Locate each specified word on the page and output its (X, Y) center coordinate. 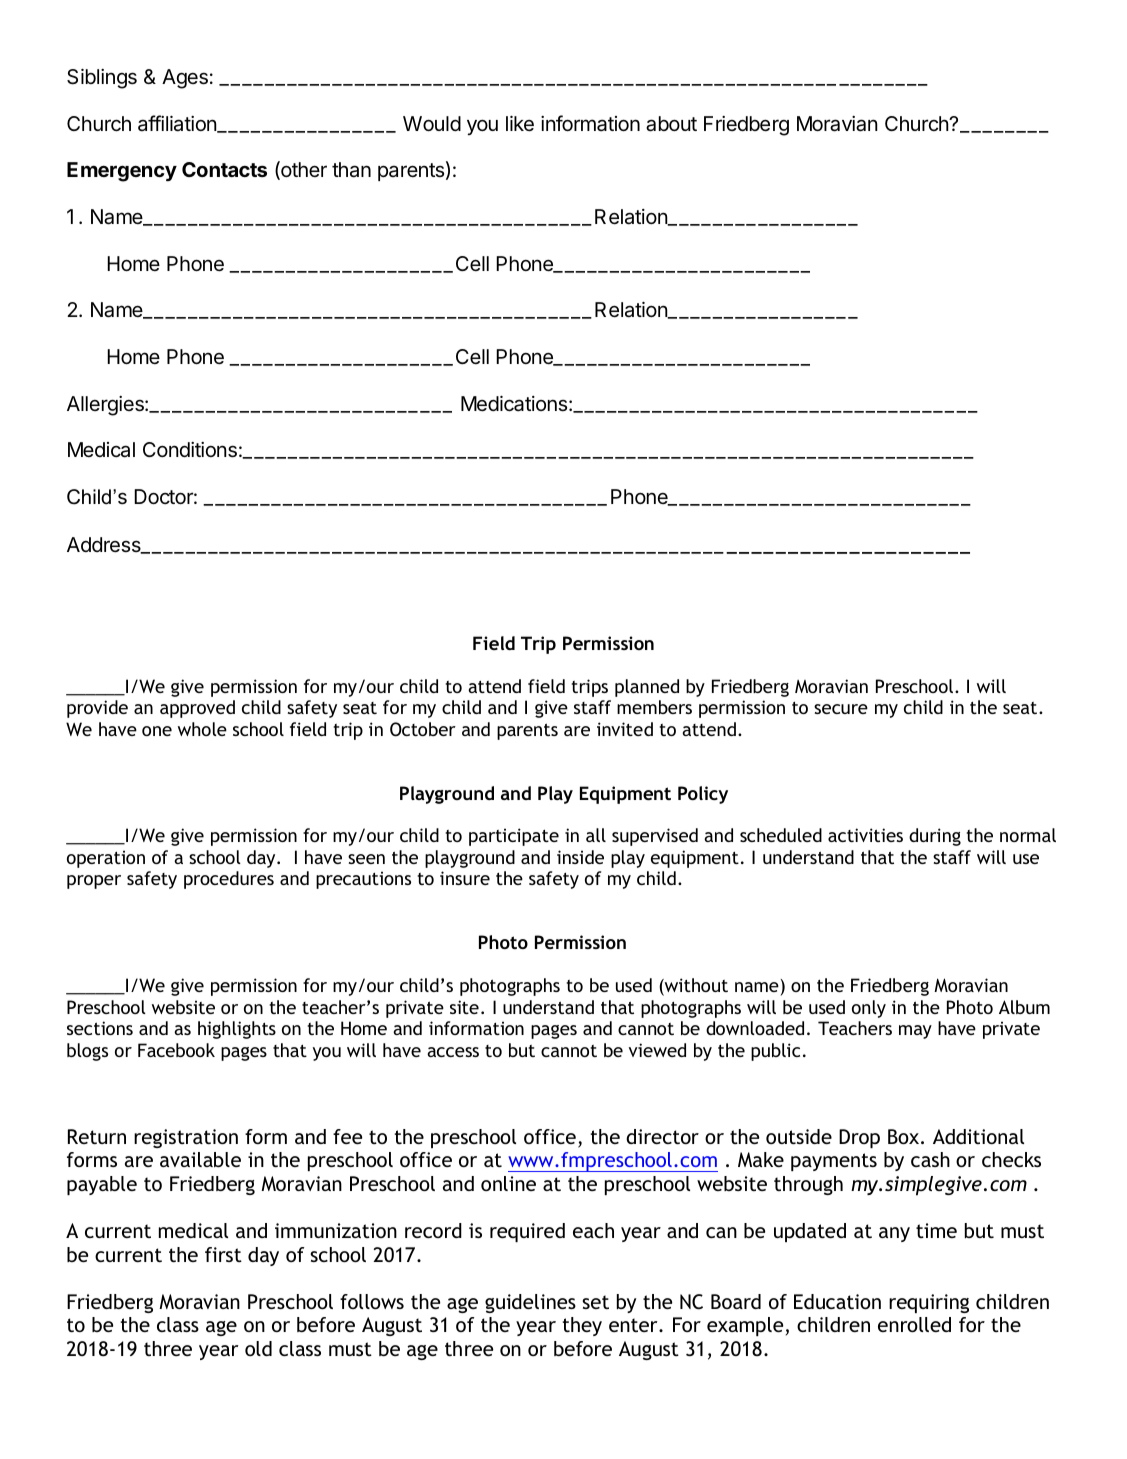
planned (647, 688)
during (935, 837)
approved (197, 709)
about (671, 124)
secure (841, 709)
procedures (229, 880)
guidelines (530, 1303)
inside (580, 857)
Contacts (224, 169)
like (520, 124)
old (258, 1348)
